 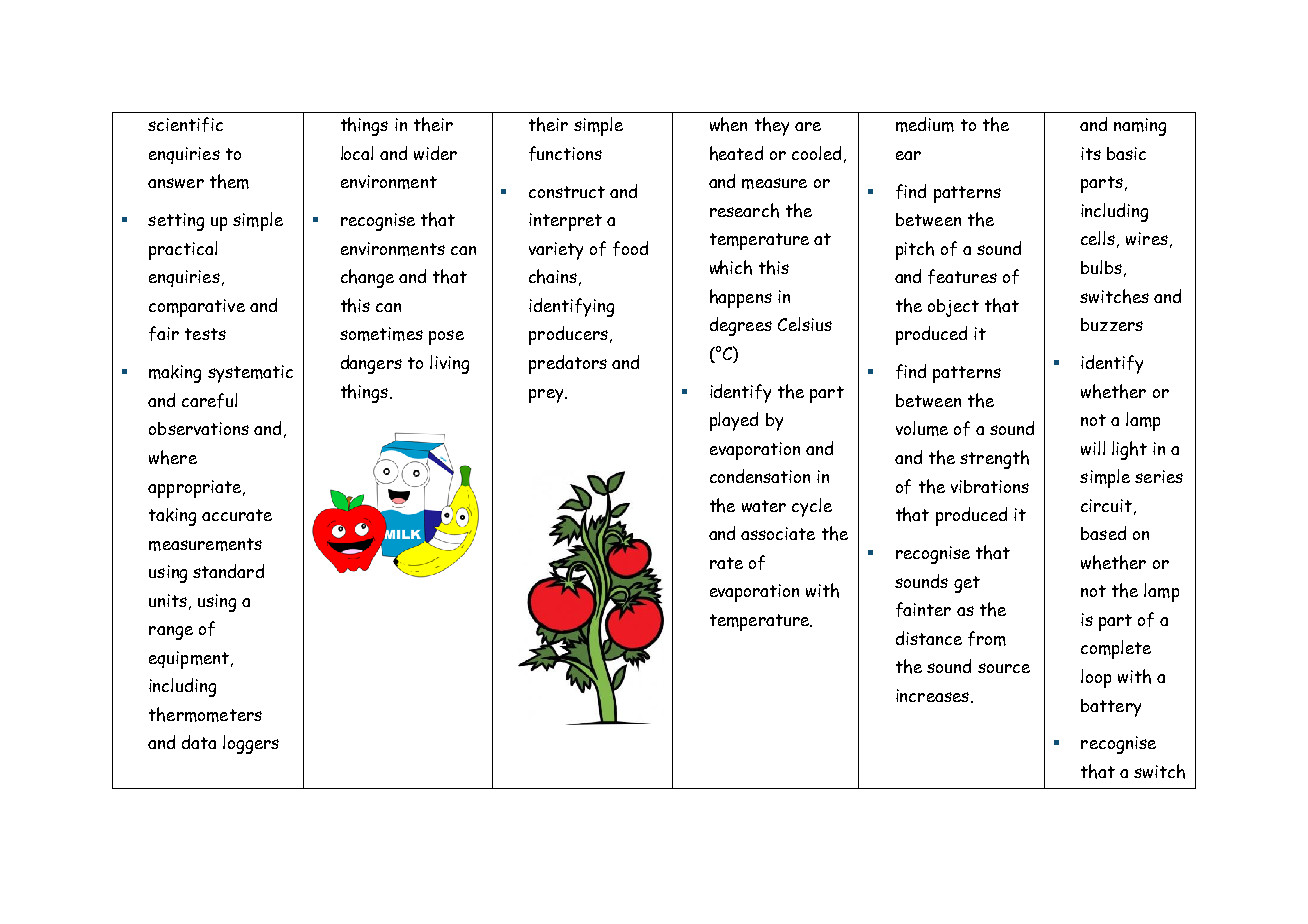 I want to click on loggers, so click(x=251, y=744).
